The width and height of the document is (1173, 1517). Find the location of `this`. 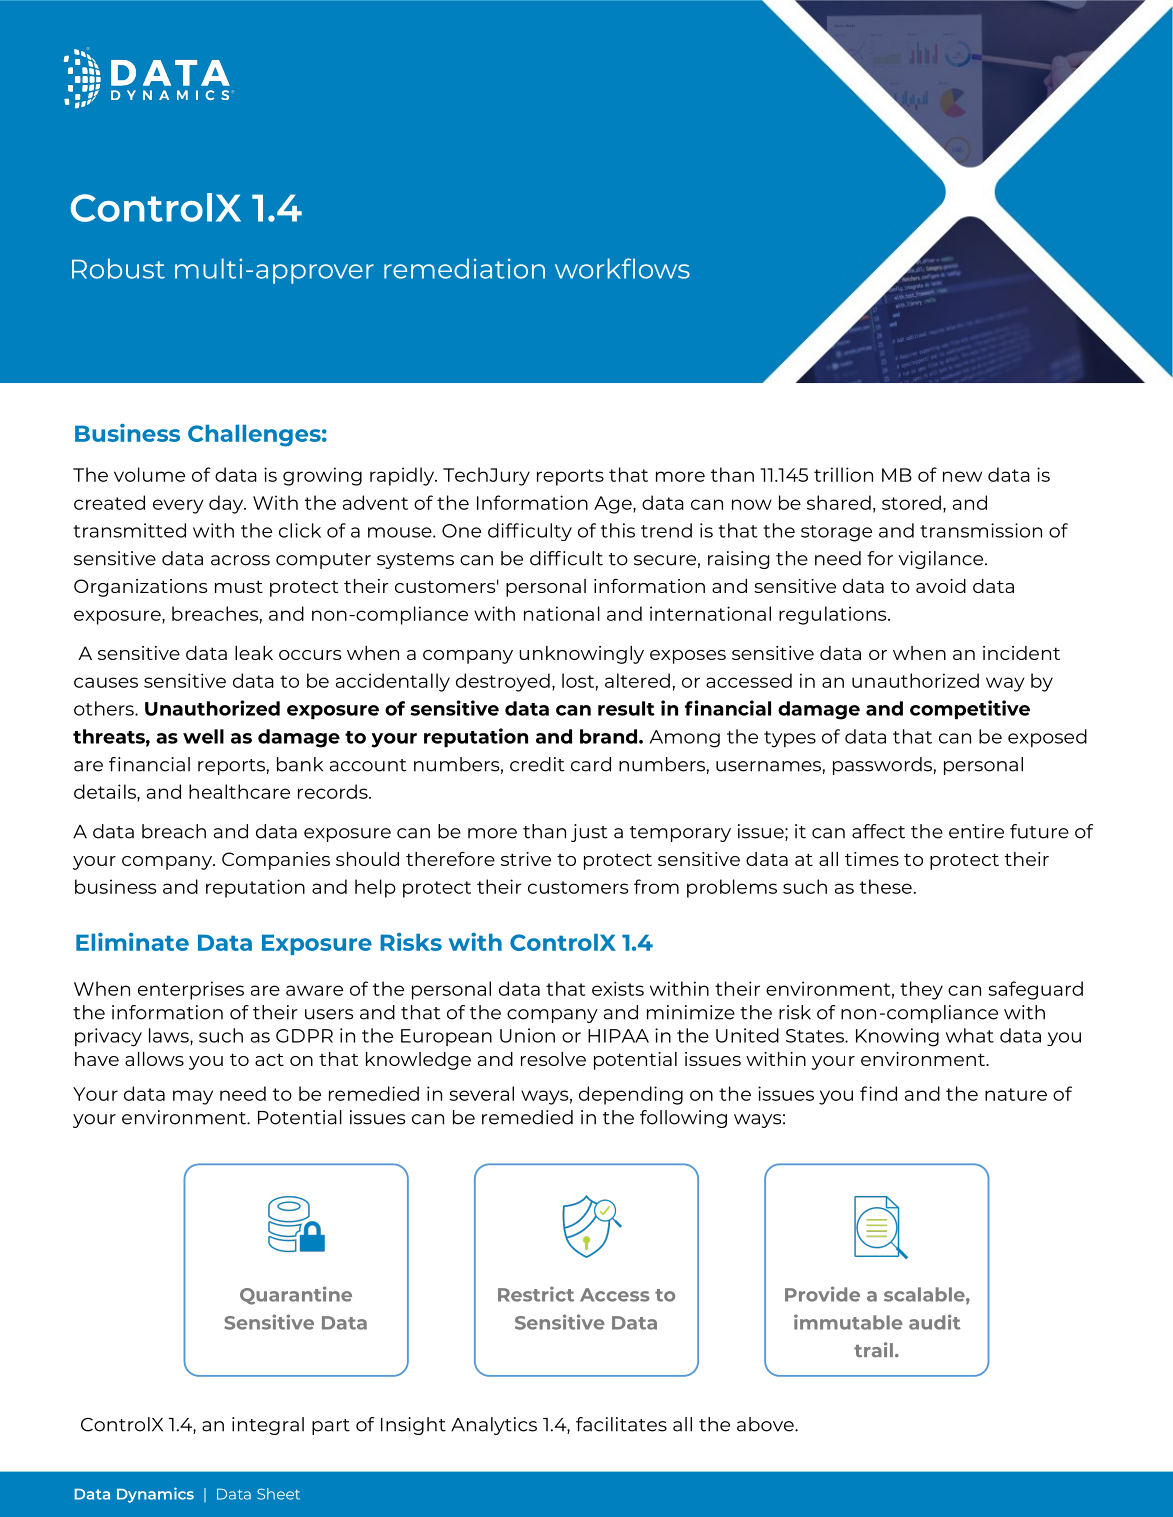

this is located at coordinates (618, 530).
